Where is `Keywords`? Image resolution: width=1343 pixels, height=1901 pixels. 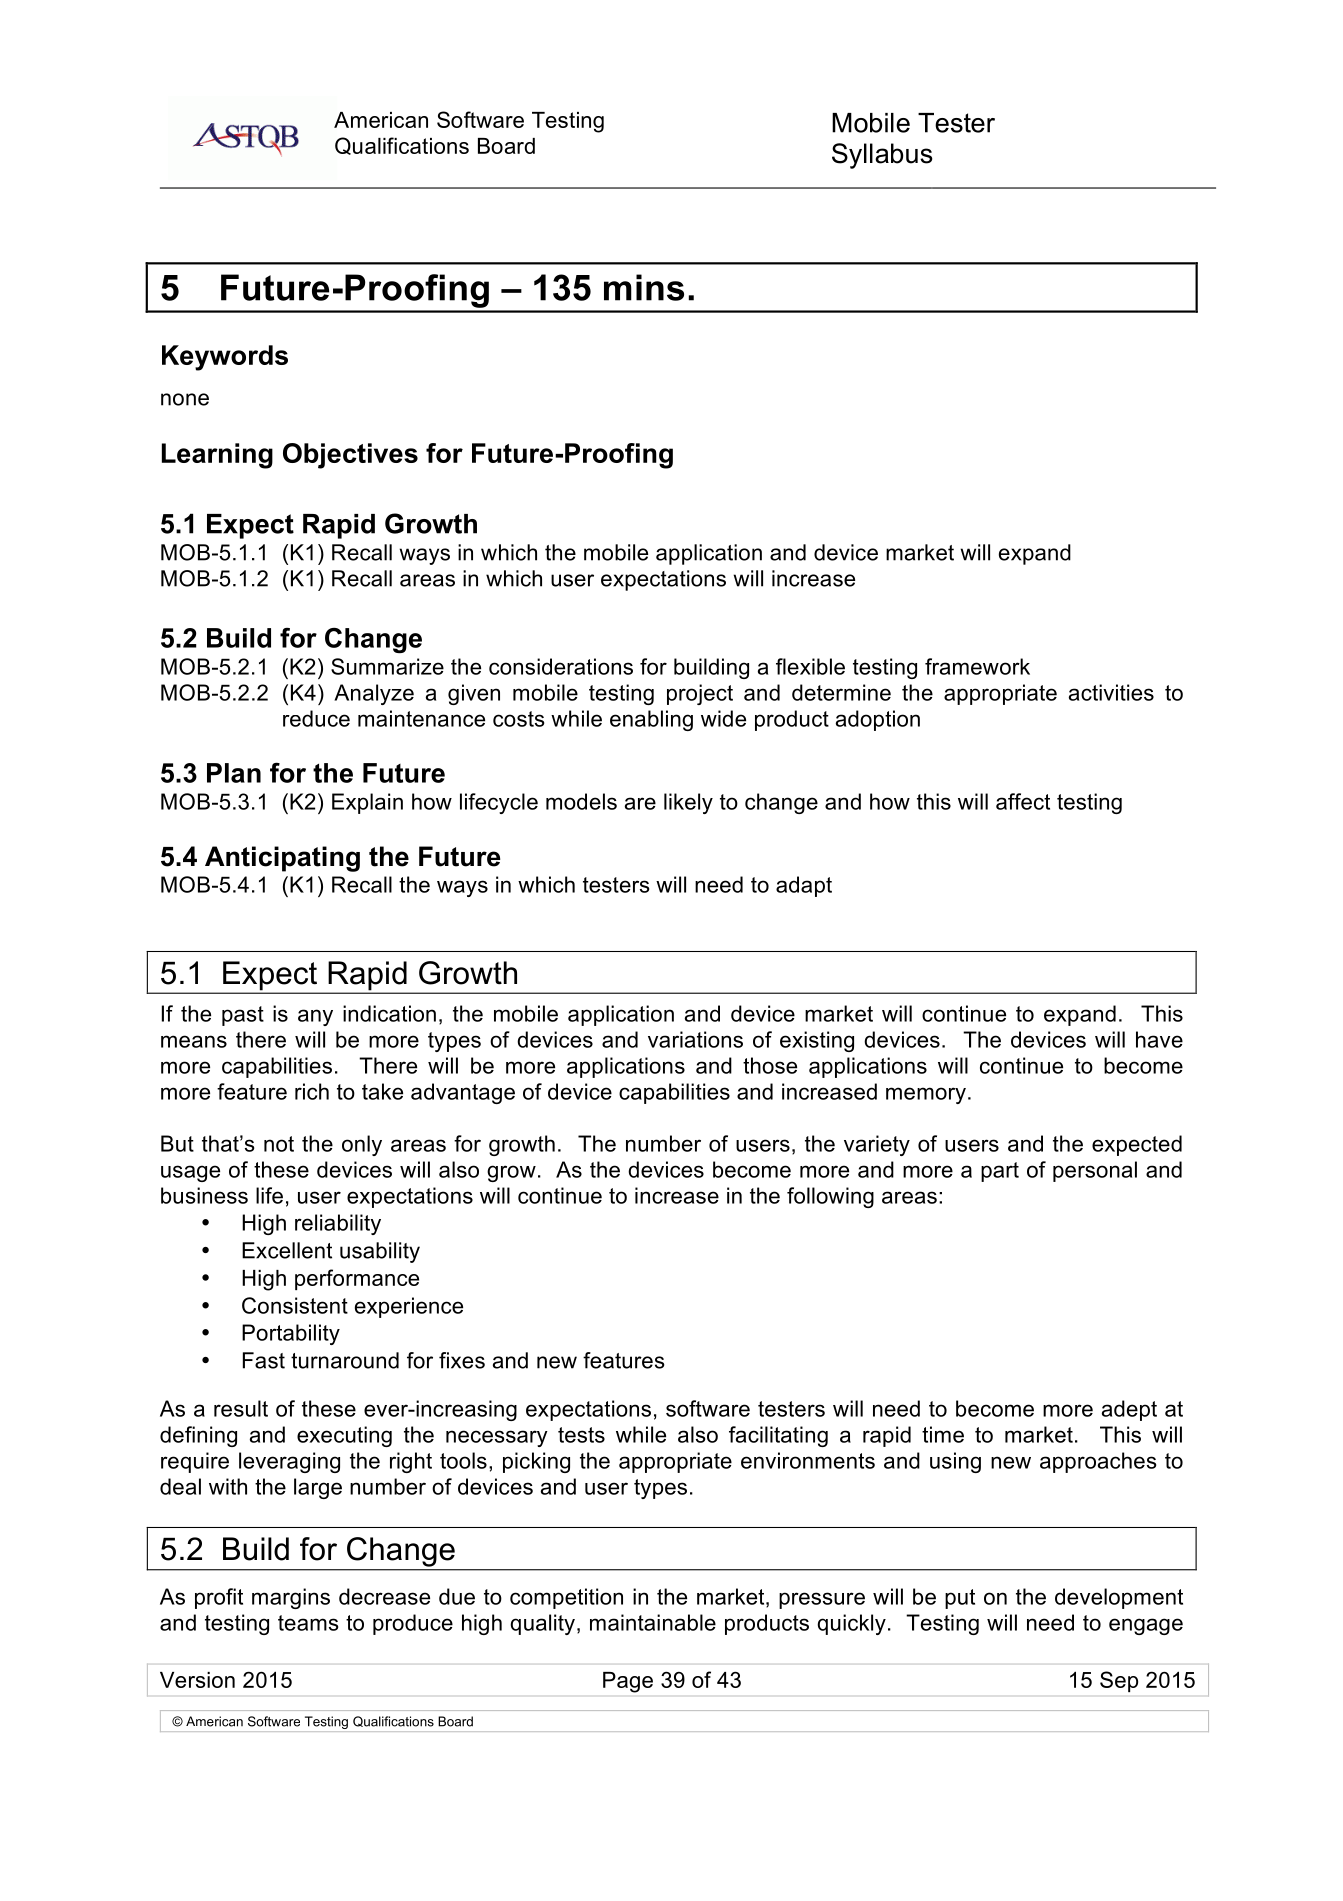 Keywords is located at coordinates (225, 358).
